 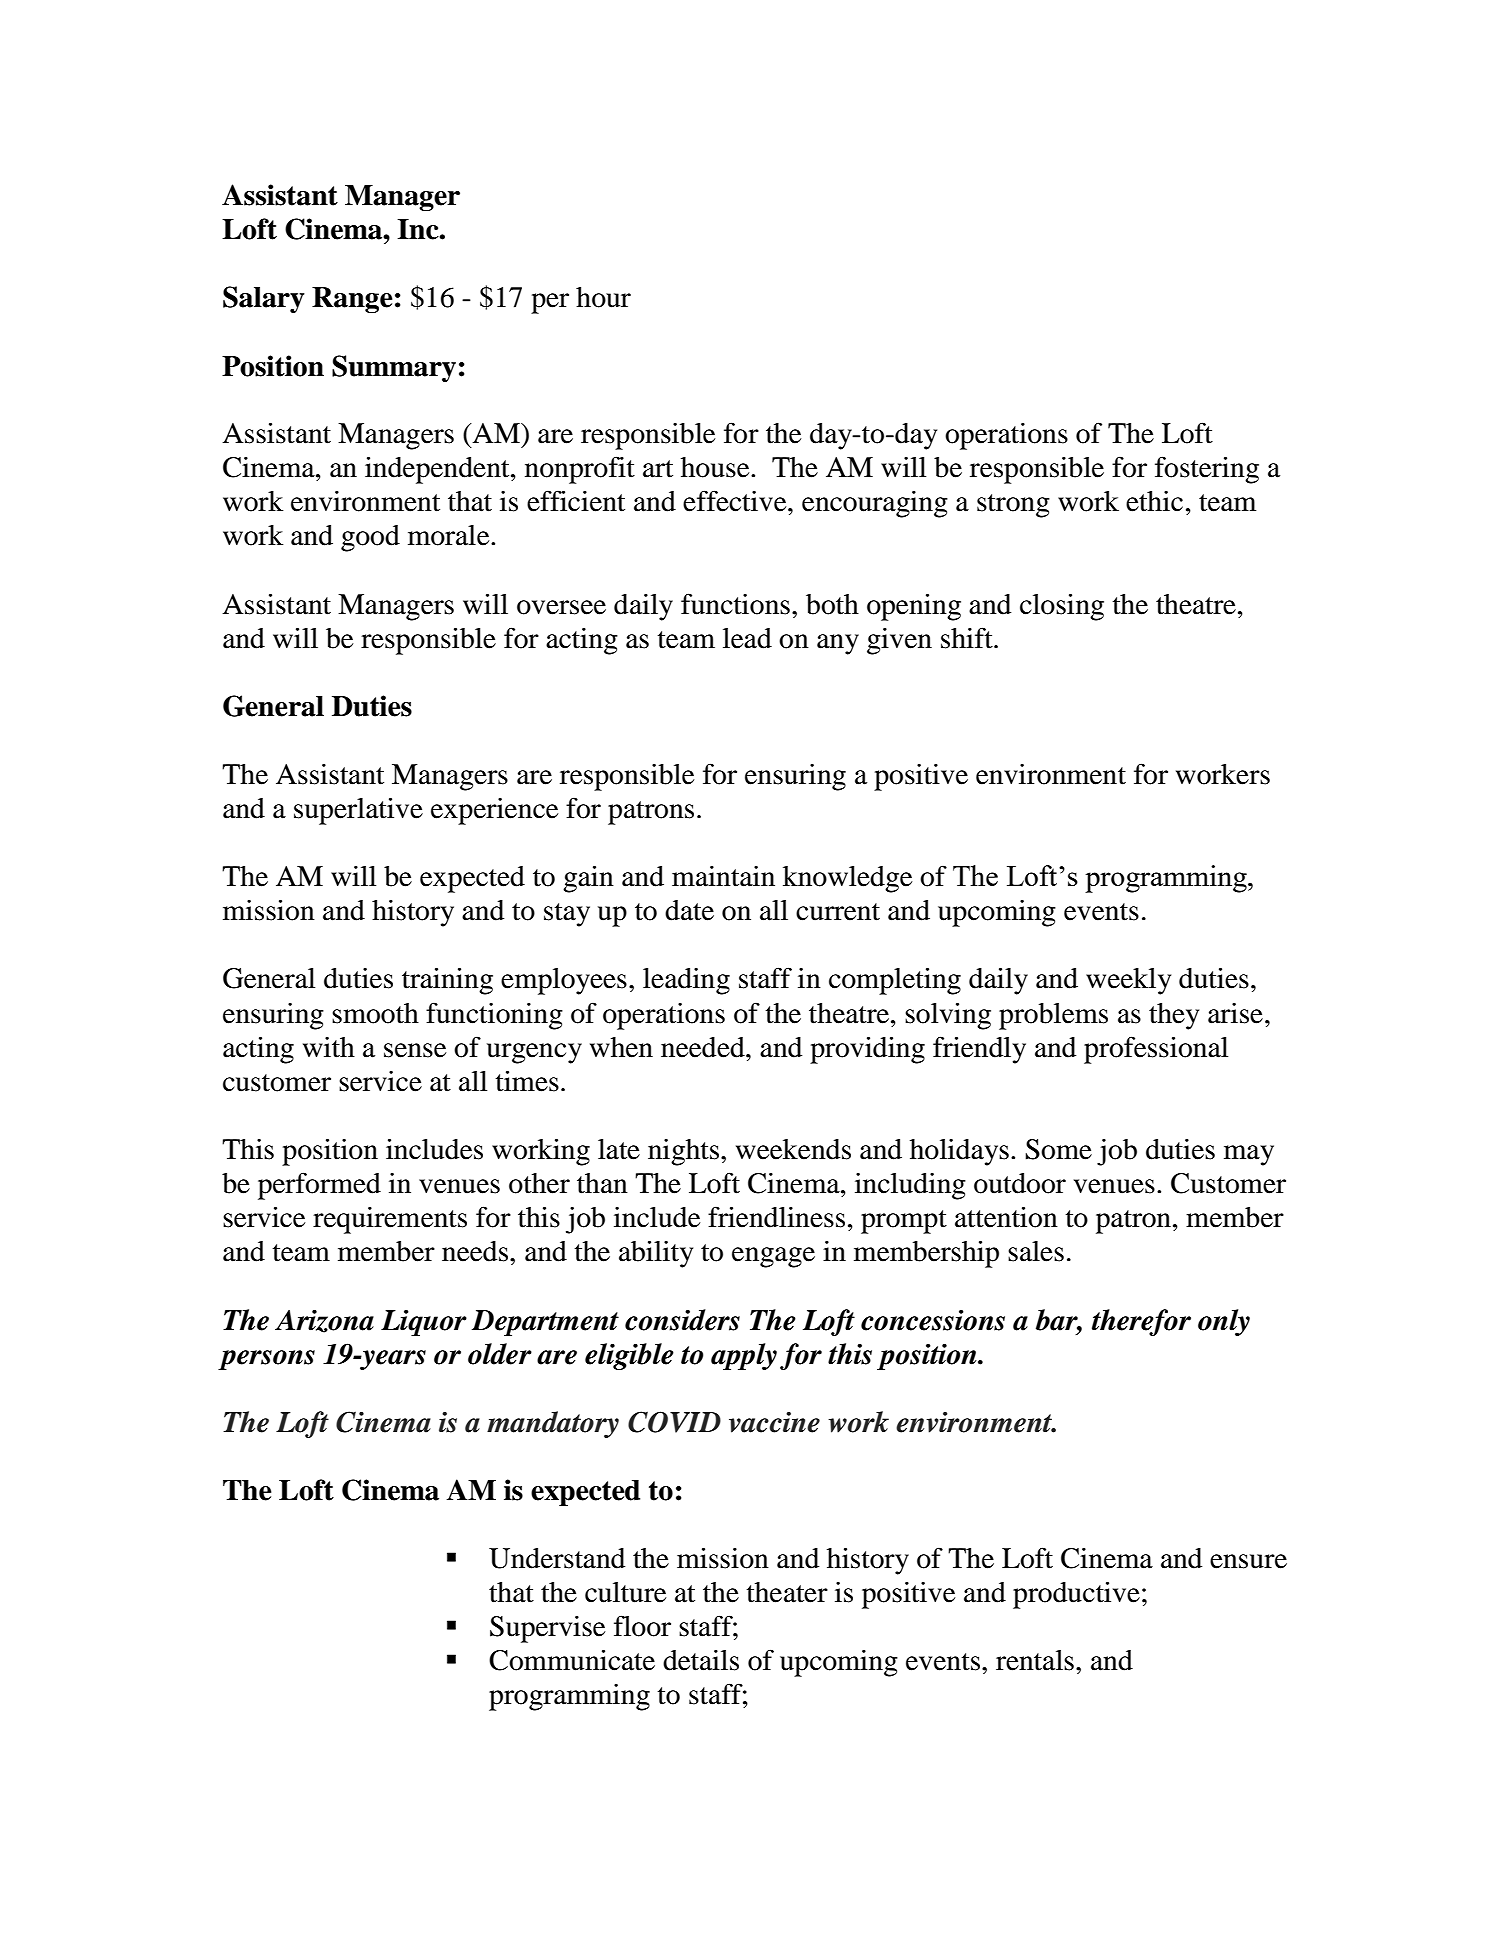 What do you see at coordinates (358, 811) in the screenshot?
I see `superlative` at bounding box center [358, 811].
